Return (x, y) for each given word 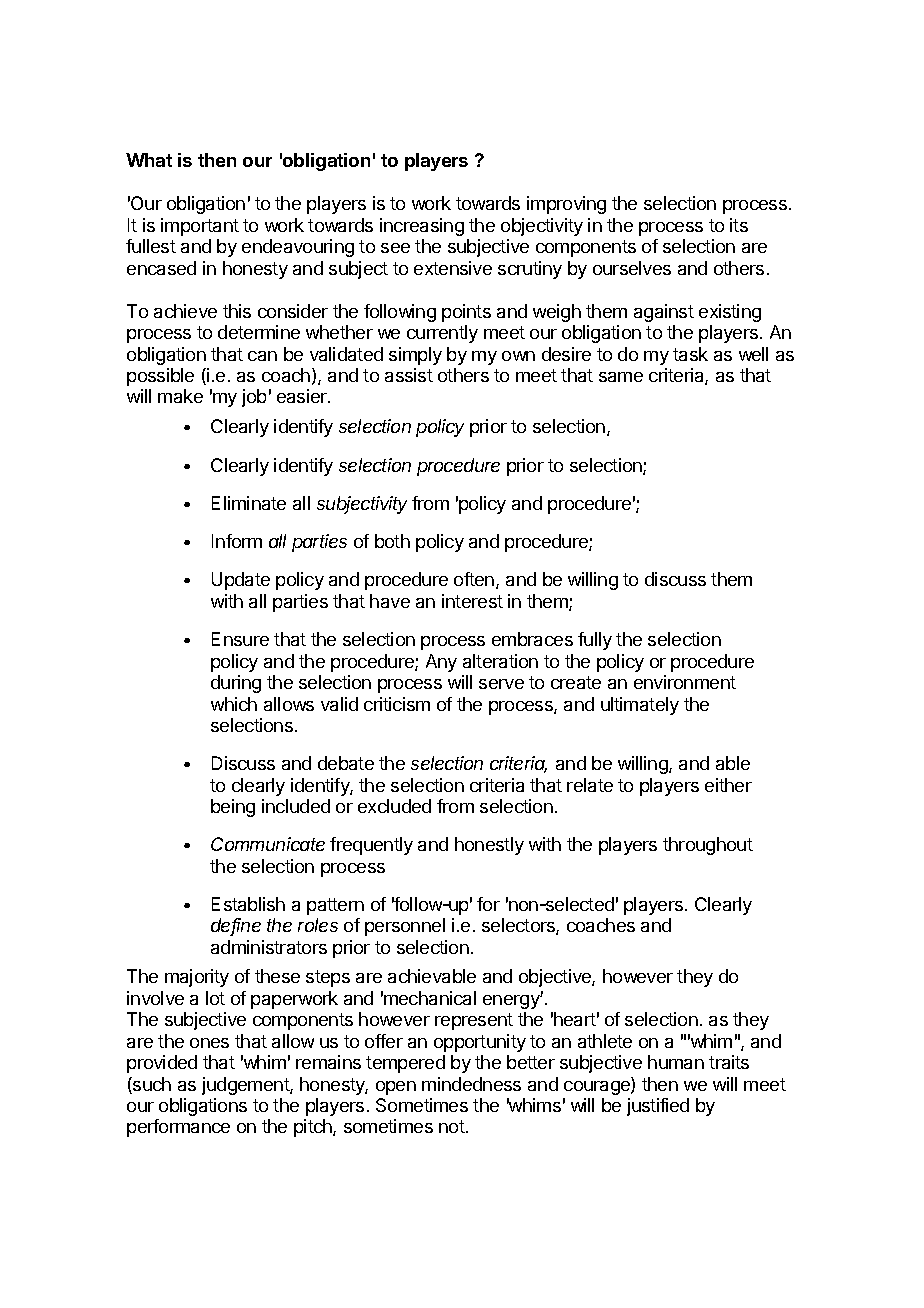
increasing (422, 227)
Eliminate (249, 503)
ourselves (632, 268)
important (200, 227)
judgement (246, 1086)
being (233, 808)
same (621, 377)
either (728, 785)
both (392, 541)
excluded (394, 806)
